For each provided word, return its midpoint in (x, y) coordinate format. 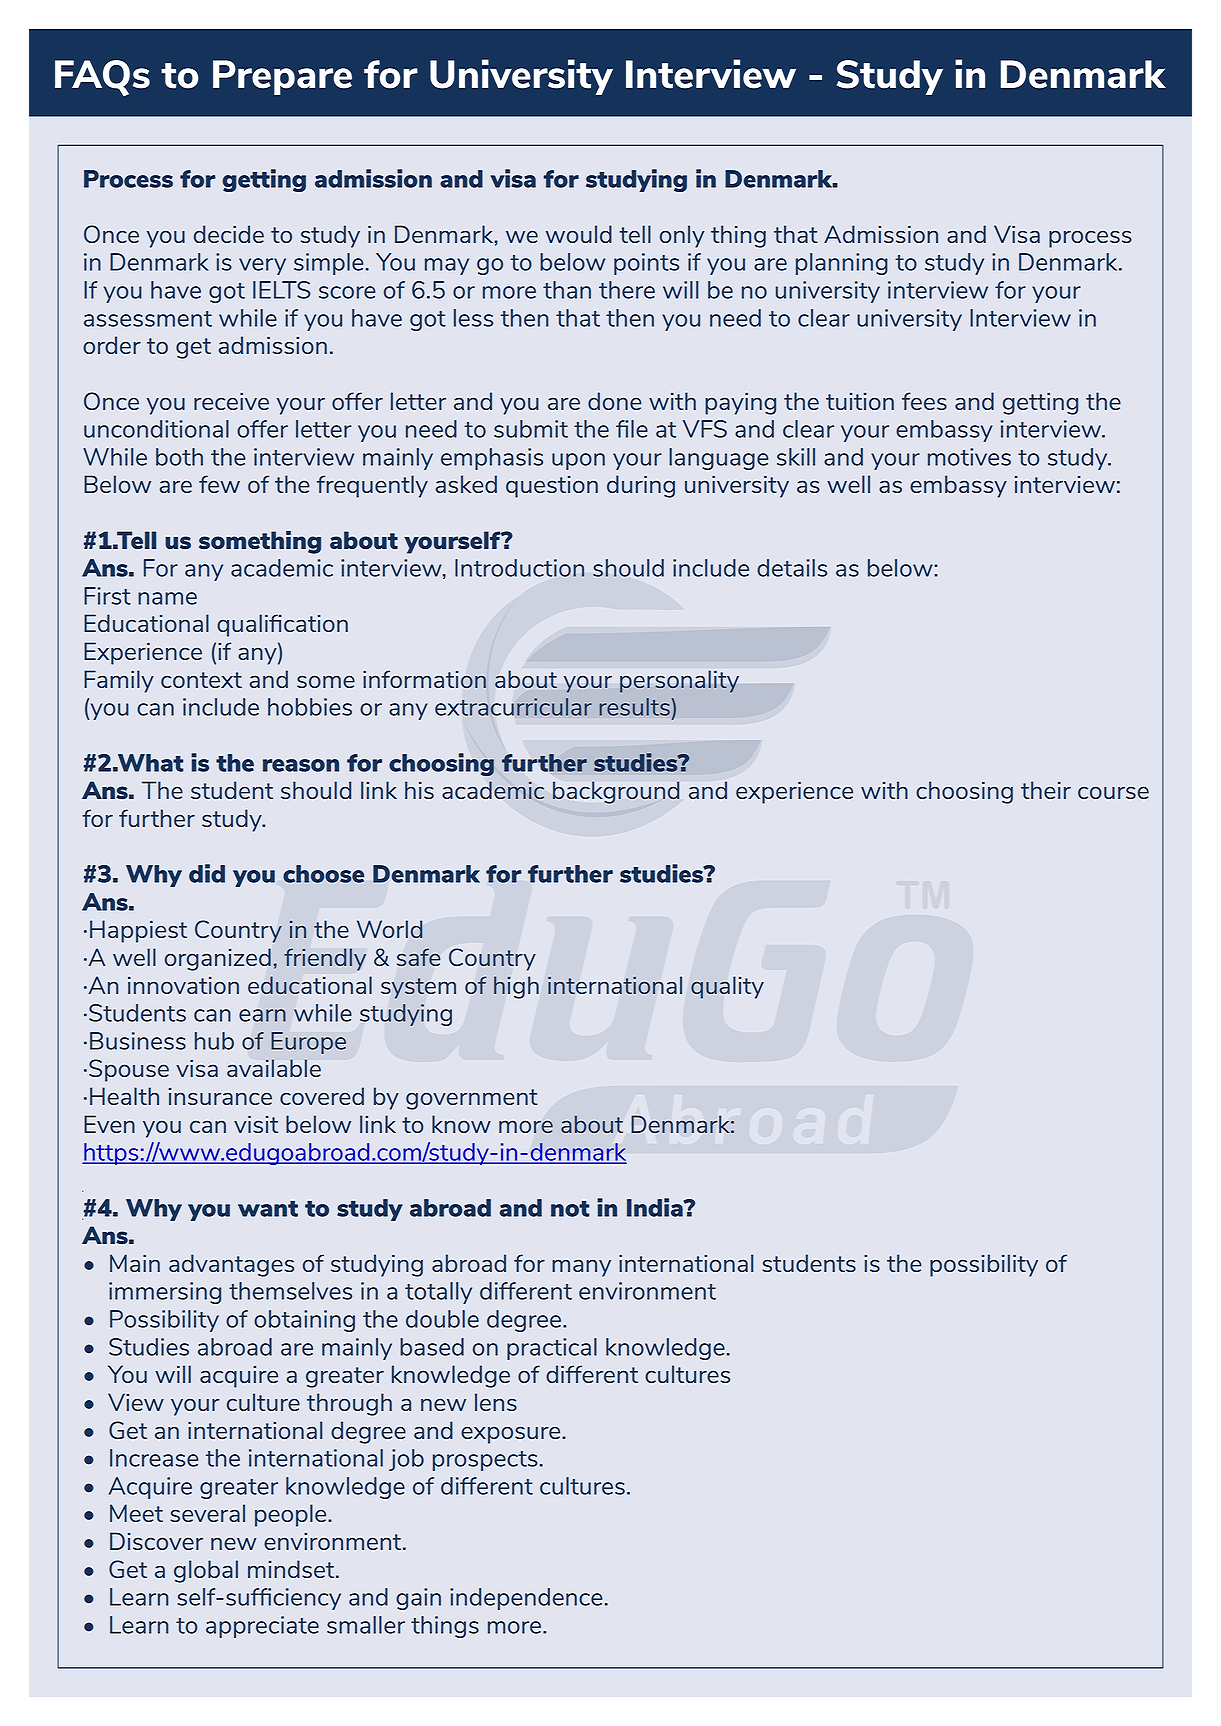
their (1046, 790)
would (579, 234)
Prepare (282, 77)
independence (526, 1599)
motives (969, 457)
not (570, 1209)
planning (842, 264)
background (616, 792)
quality (727, 987)
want (268, 1209)
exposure (512, 1435)
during (641, 486)
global (206, 1571)
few (219, 484)
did (207, 873)
